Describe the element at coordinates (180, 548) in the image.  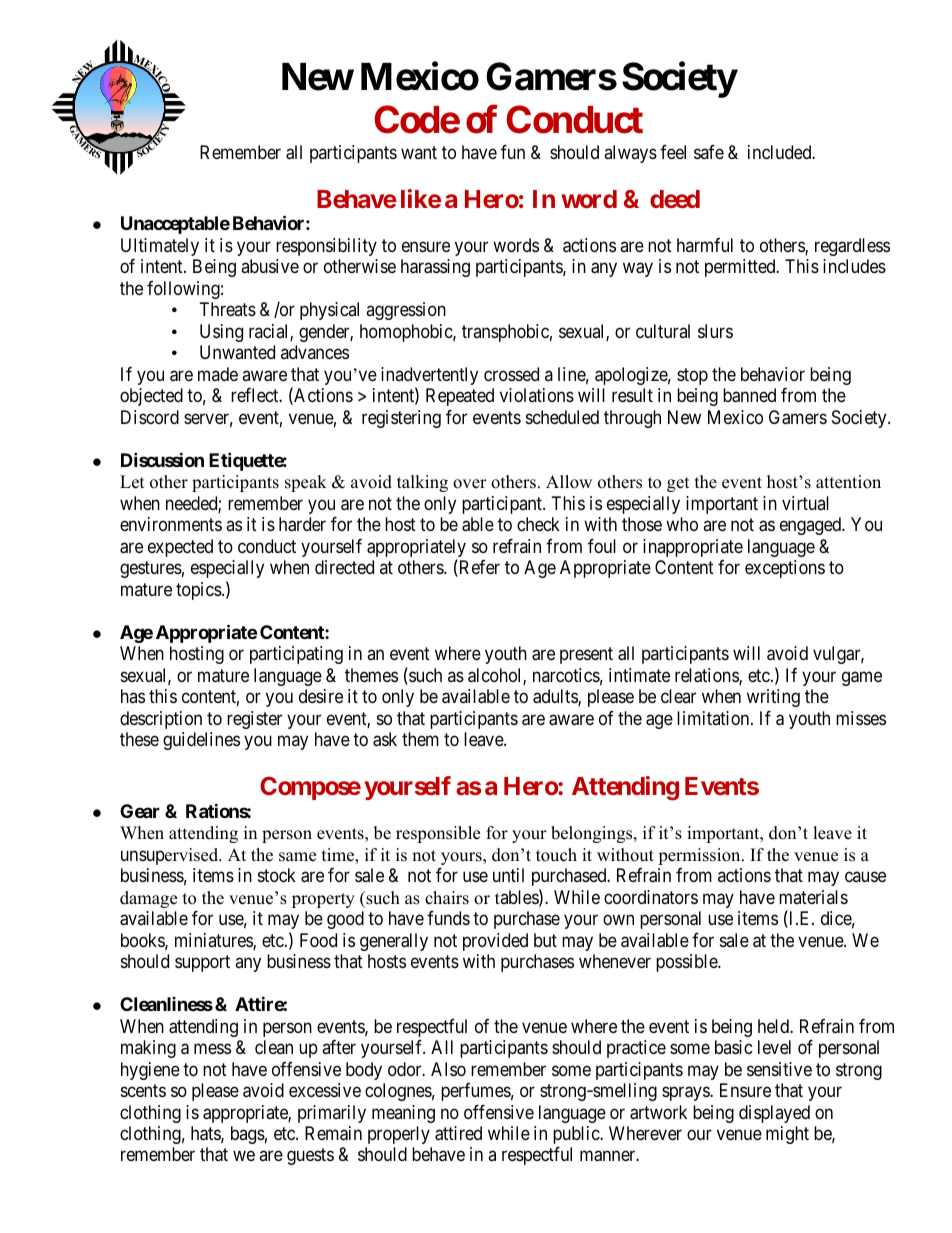
I see `expected` at that location.
